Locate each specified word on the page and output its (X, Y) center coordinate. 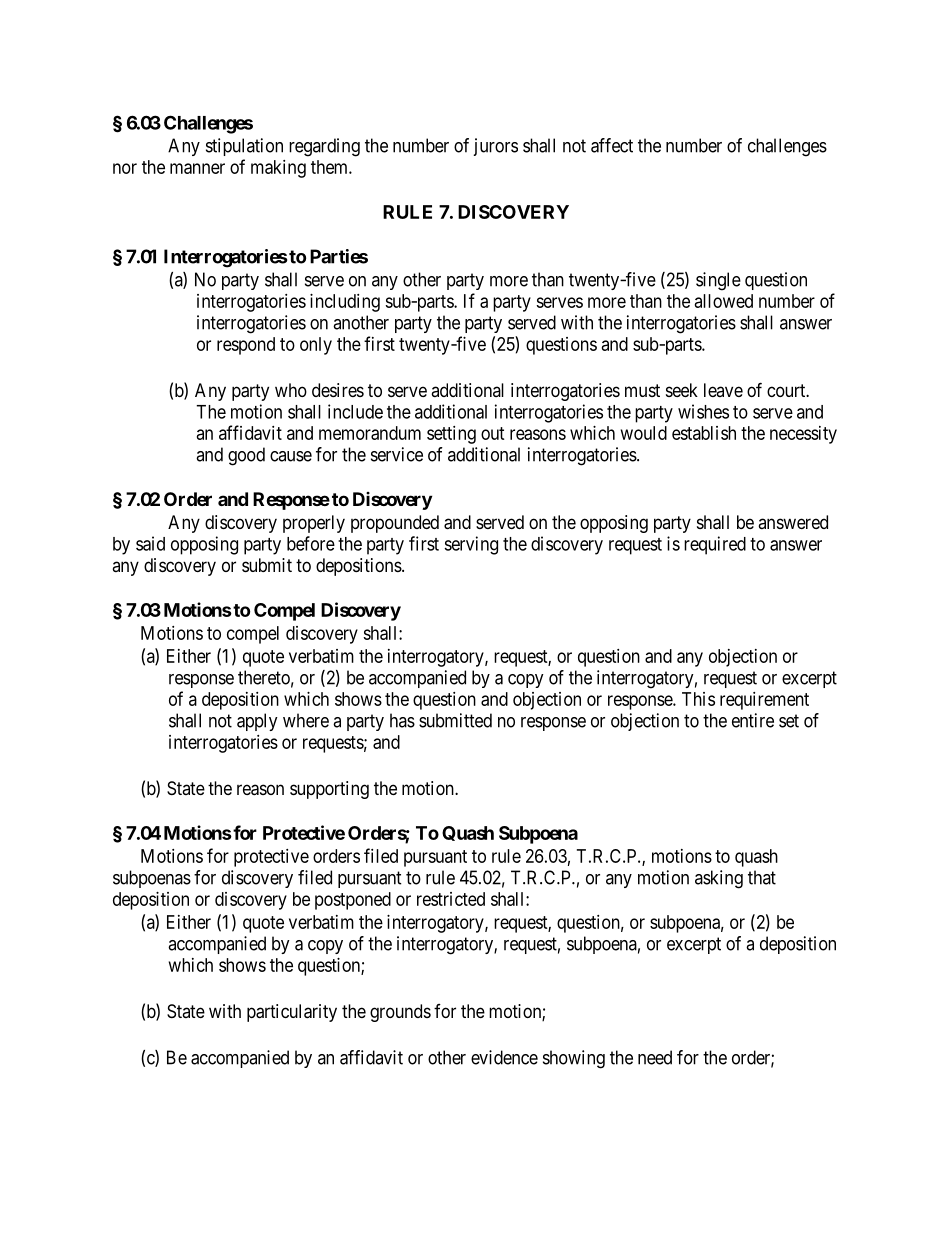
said (150, 543)
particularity (292, 1013)
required (715, 545)
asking (719, 879)
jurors (495, 147)
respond (246, 346)
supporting (329, 790)
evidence (504, 1057)
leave (723, 390)
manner (197, 168)
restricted (451, 899)
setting (451, 435)
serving (471, 545)
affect (612, 145)
